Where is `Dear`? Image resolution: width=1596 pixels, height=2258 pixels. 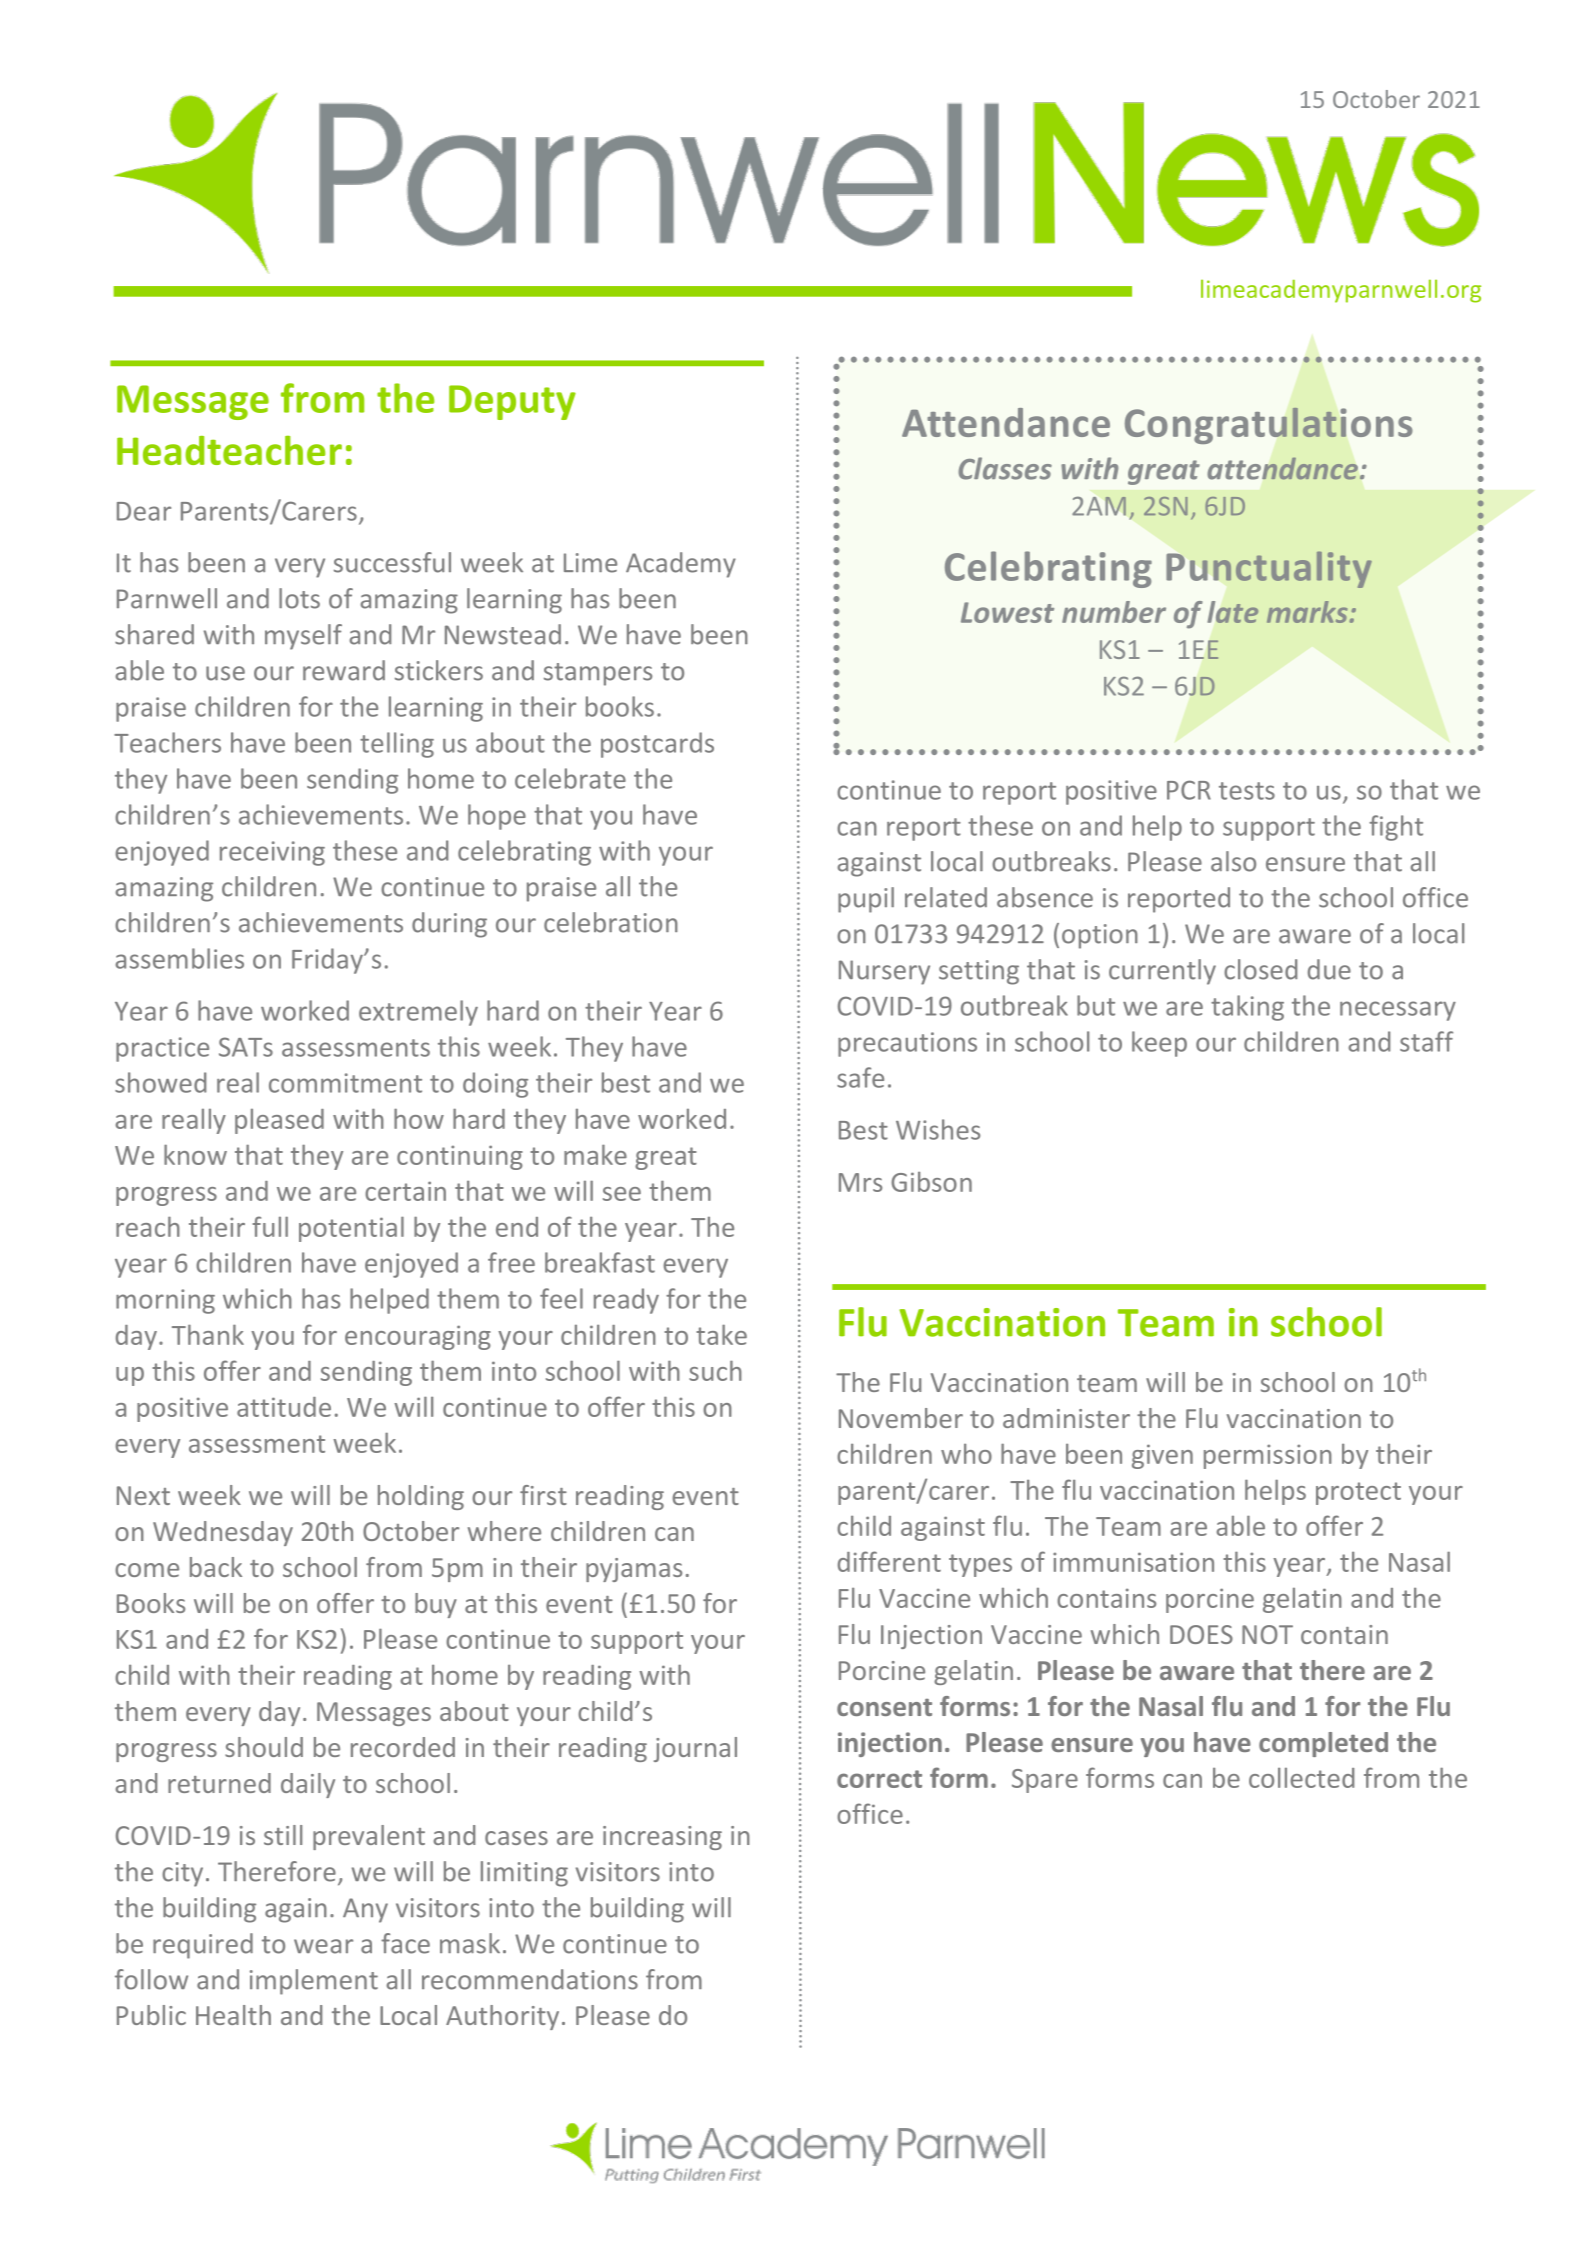
Dear is located at coordinates (144, 511).
